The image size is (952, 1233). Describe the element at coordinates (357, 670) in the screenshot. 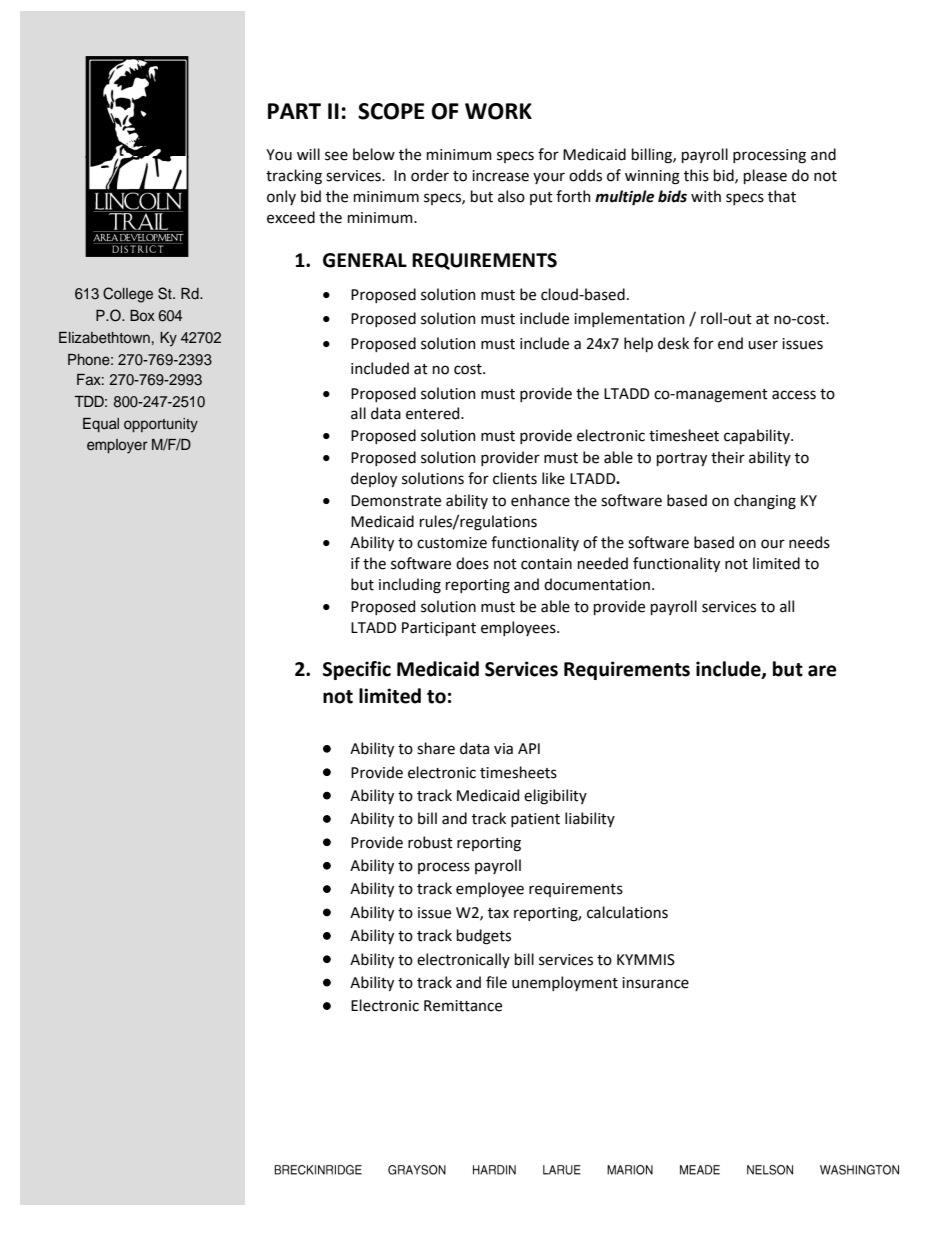

I see `Specific` at that location.
